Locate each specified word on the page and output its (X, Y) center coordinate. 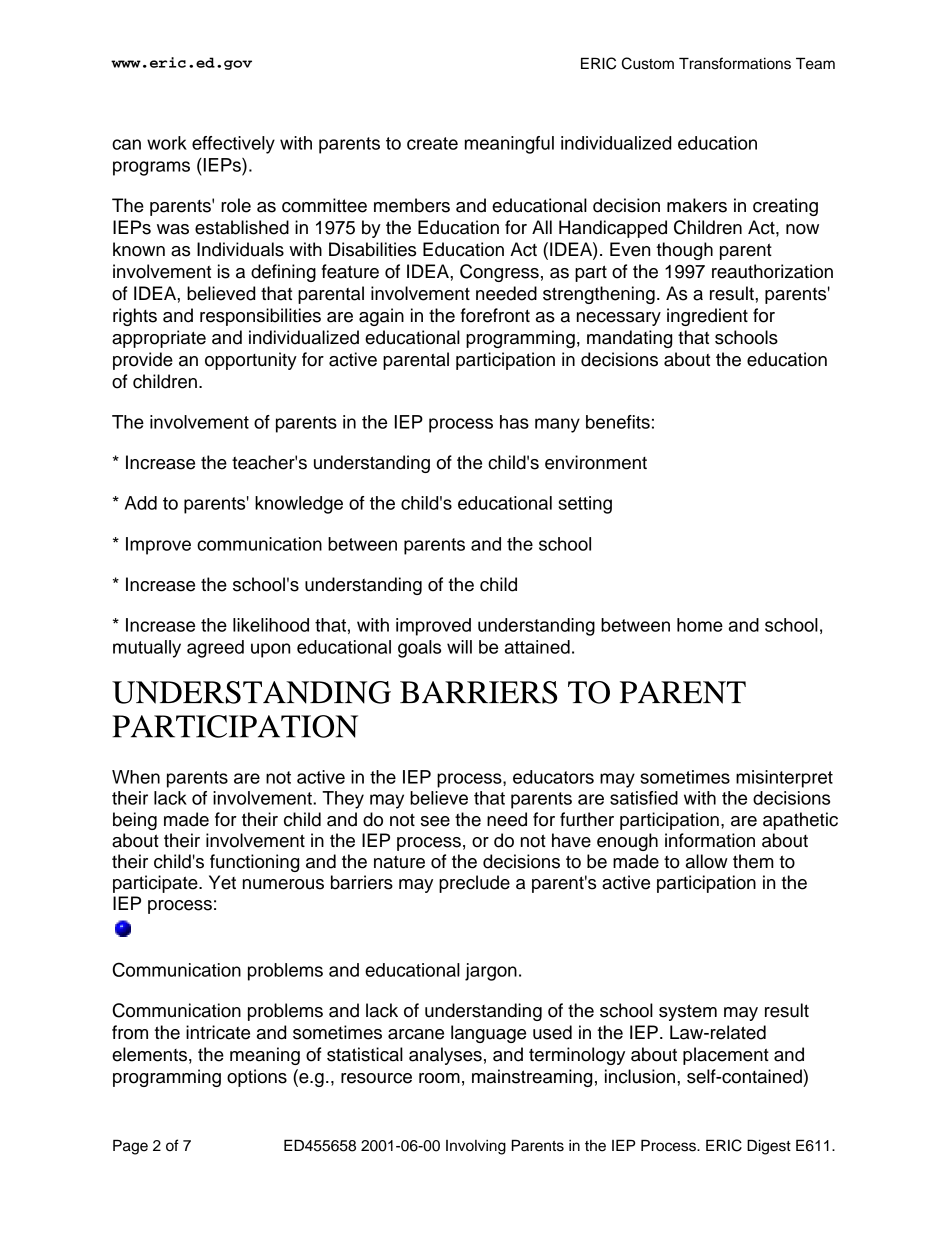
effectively (233, 145)
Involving (476, 1147)
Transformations (735, 63)
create (432, 143)
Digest (769, 1147)
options (257, 1078)
